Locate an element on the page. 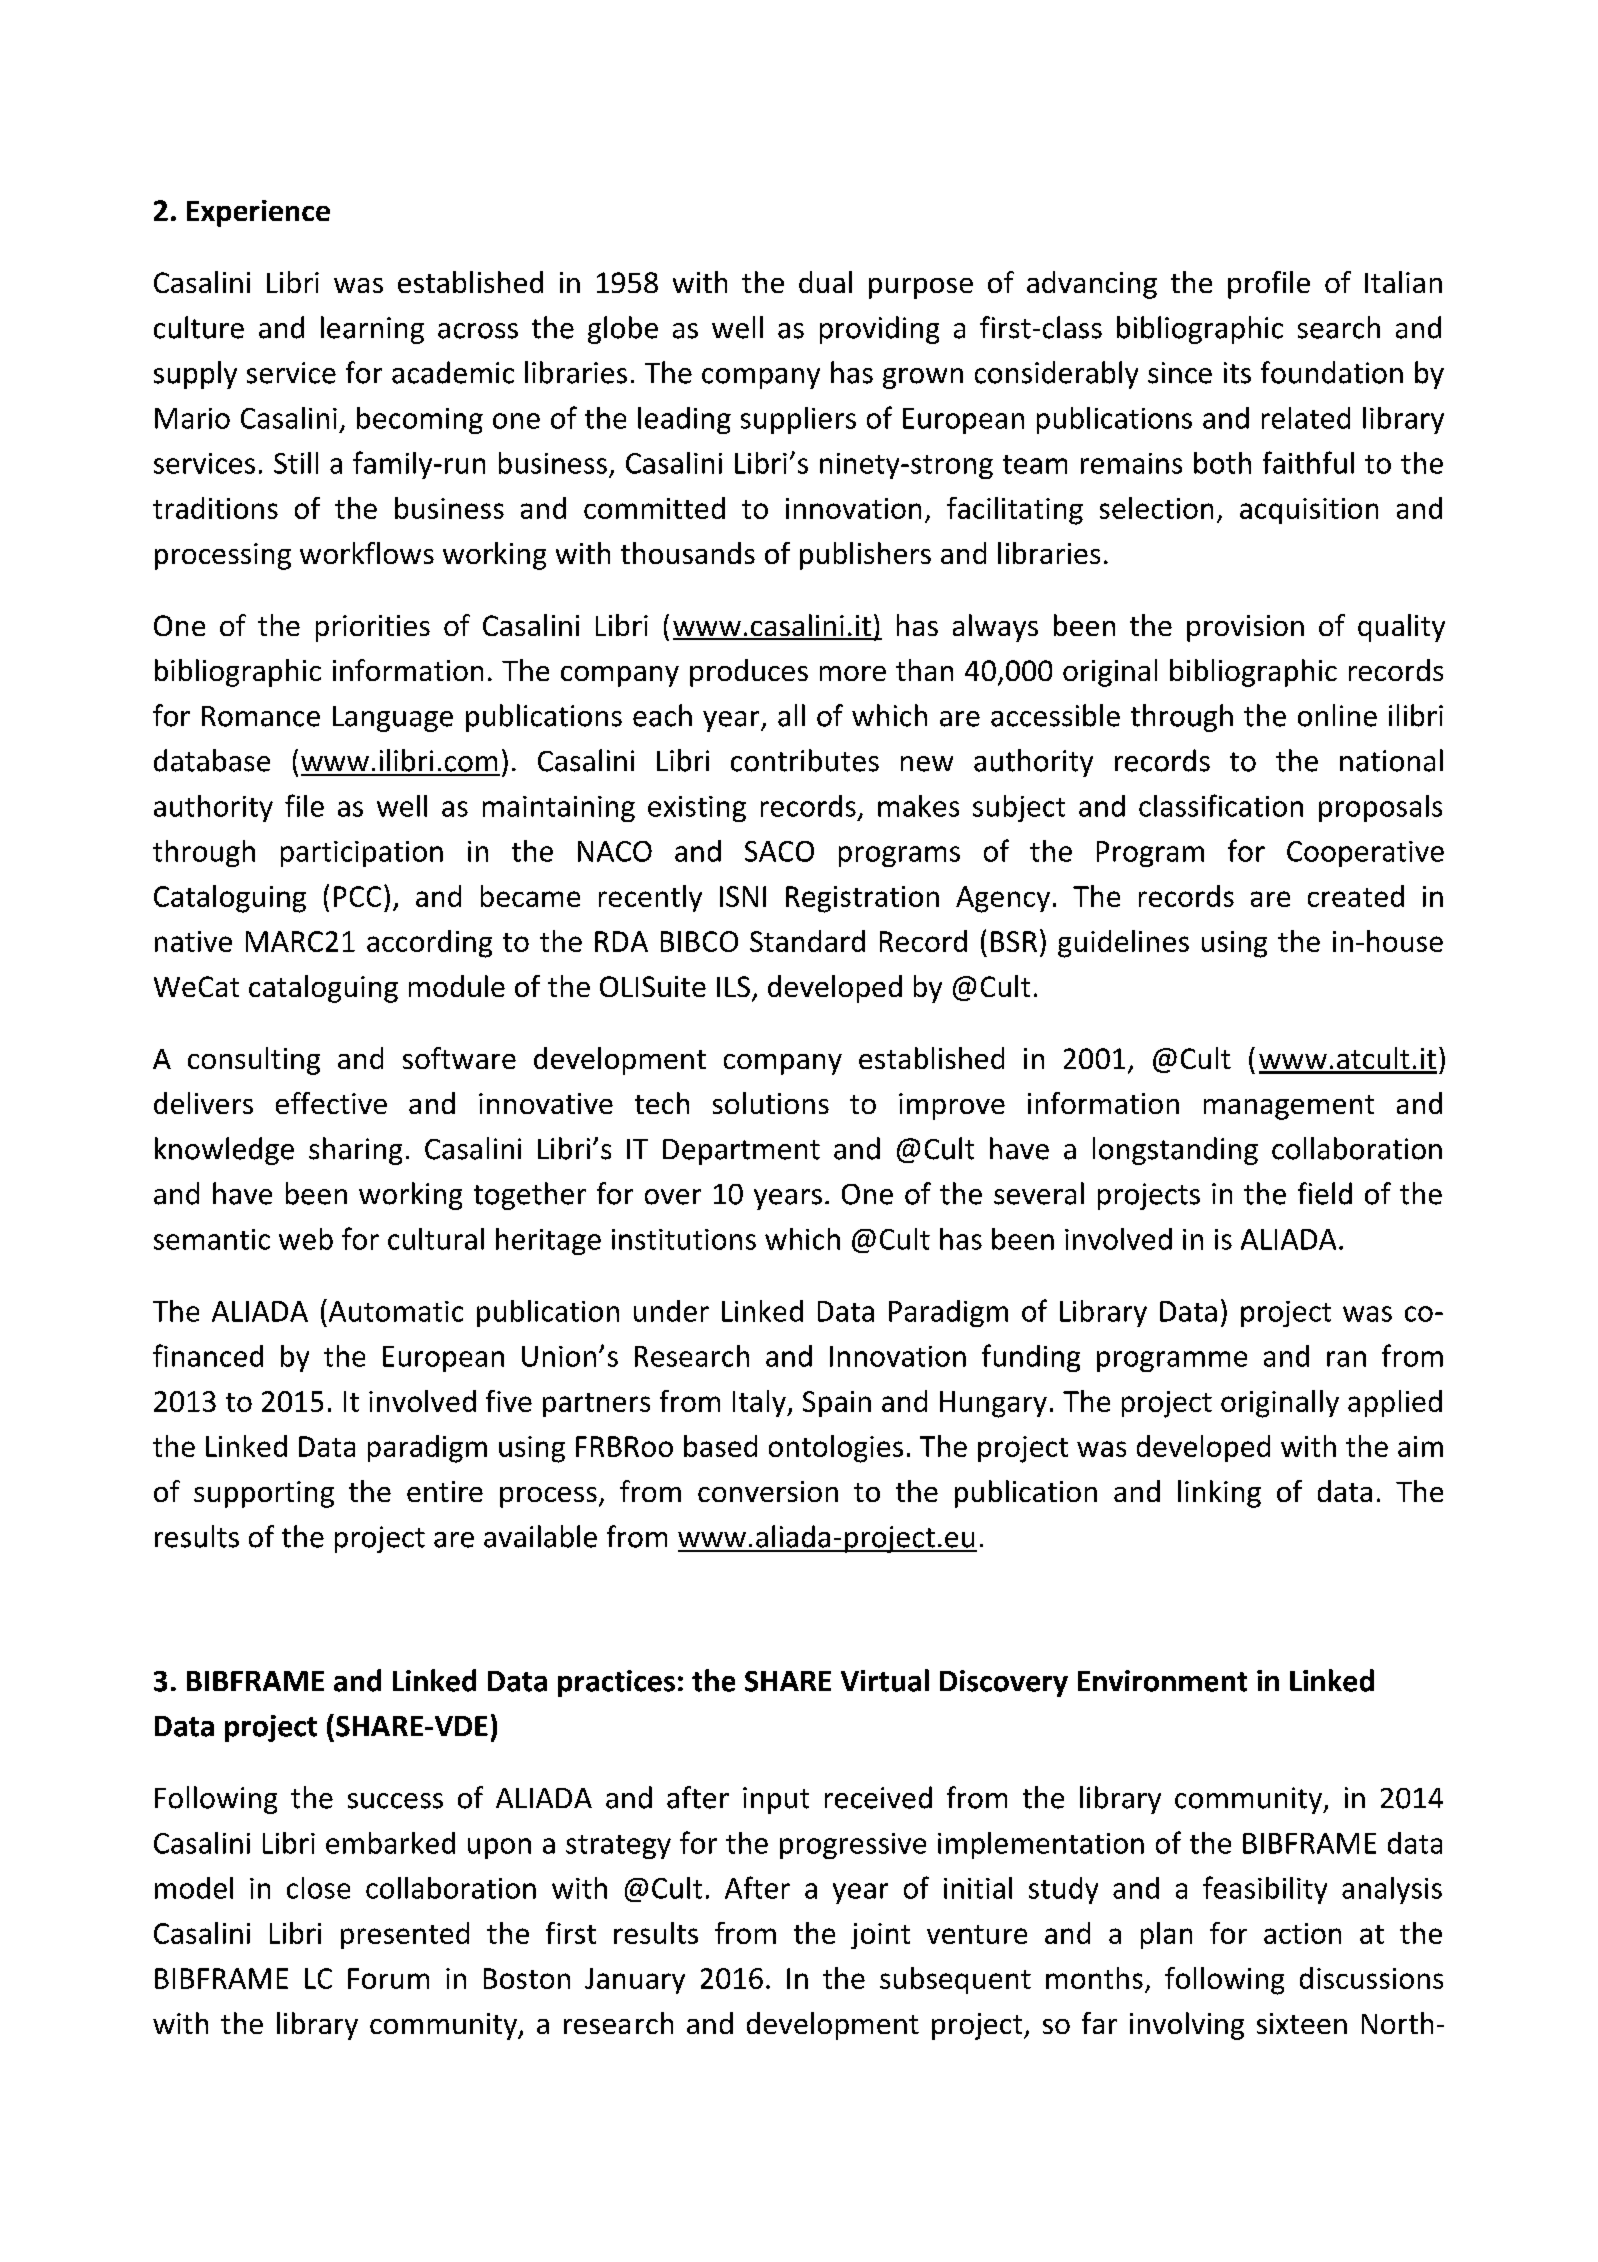 The height and width of the image is (2262, 1598). joint is located at coordinates (880, 1936).
